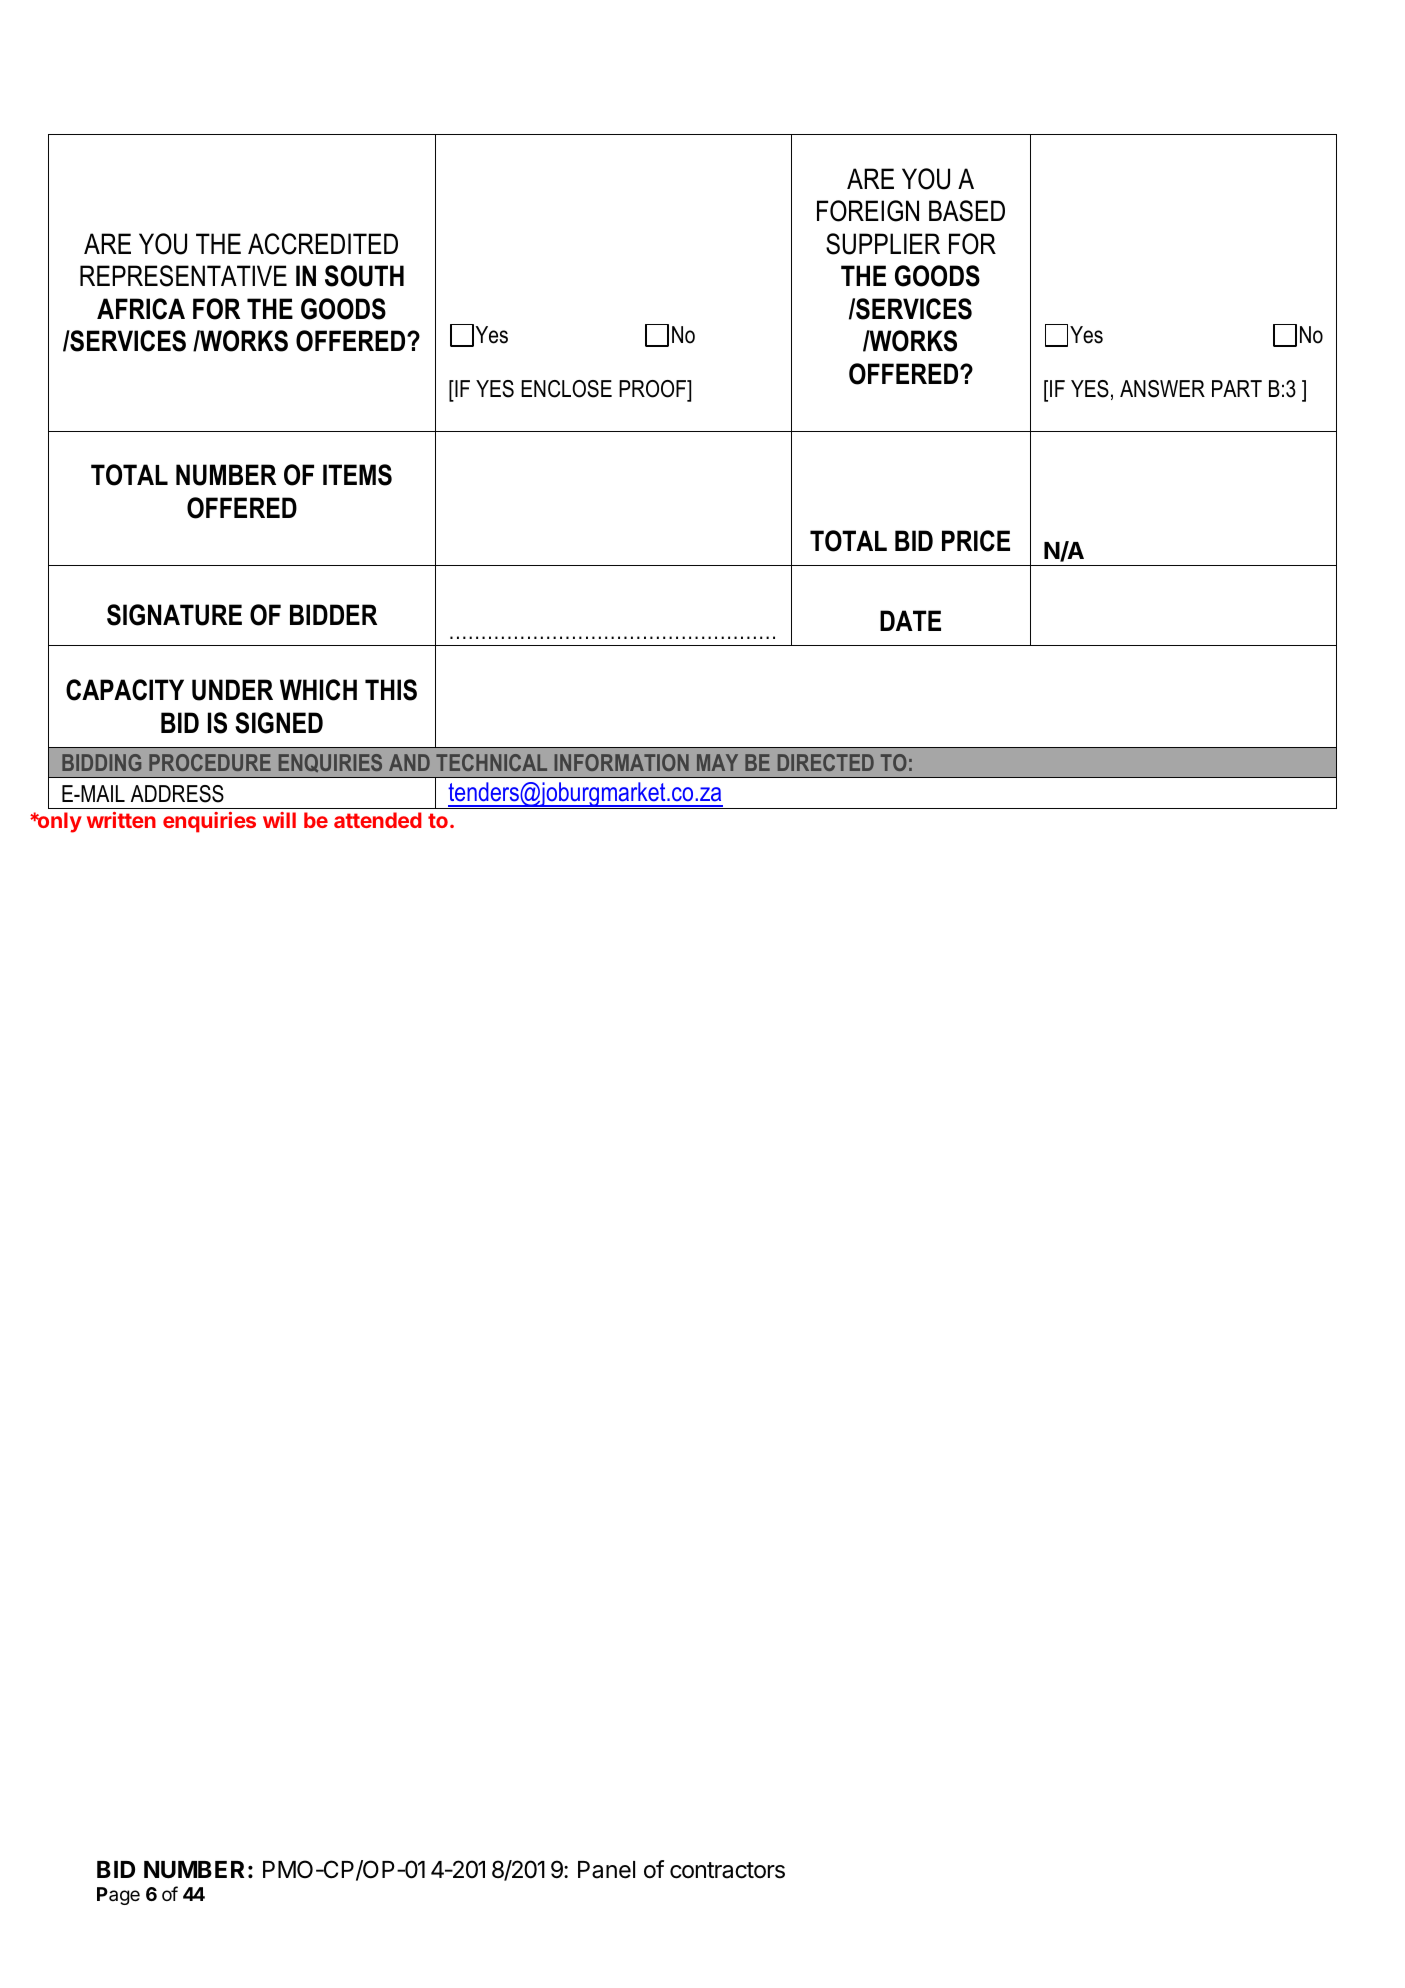 The width and height of the page is (1405, 1988). I want to click on ADDRESS, so click(177, 794).
